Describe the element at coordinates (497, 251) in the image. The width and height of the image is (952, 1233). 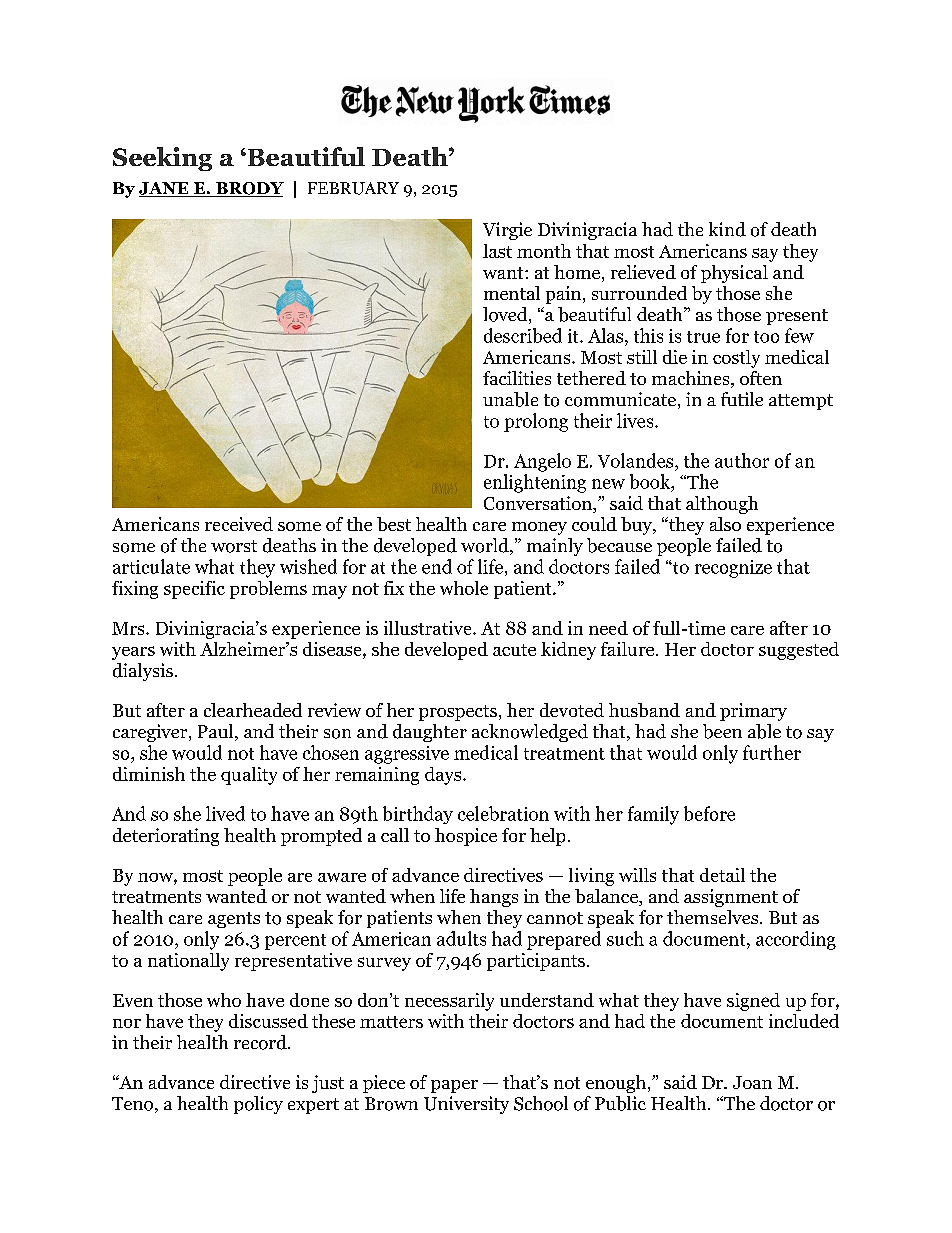
I see `last` at that location.
